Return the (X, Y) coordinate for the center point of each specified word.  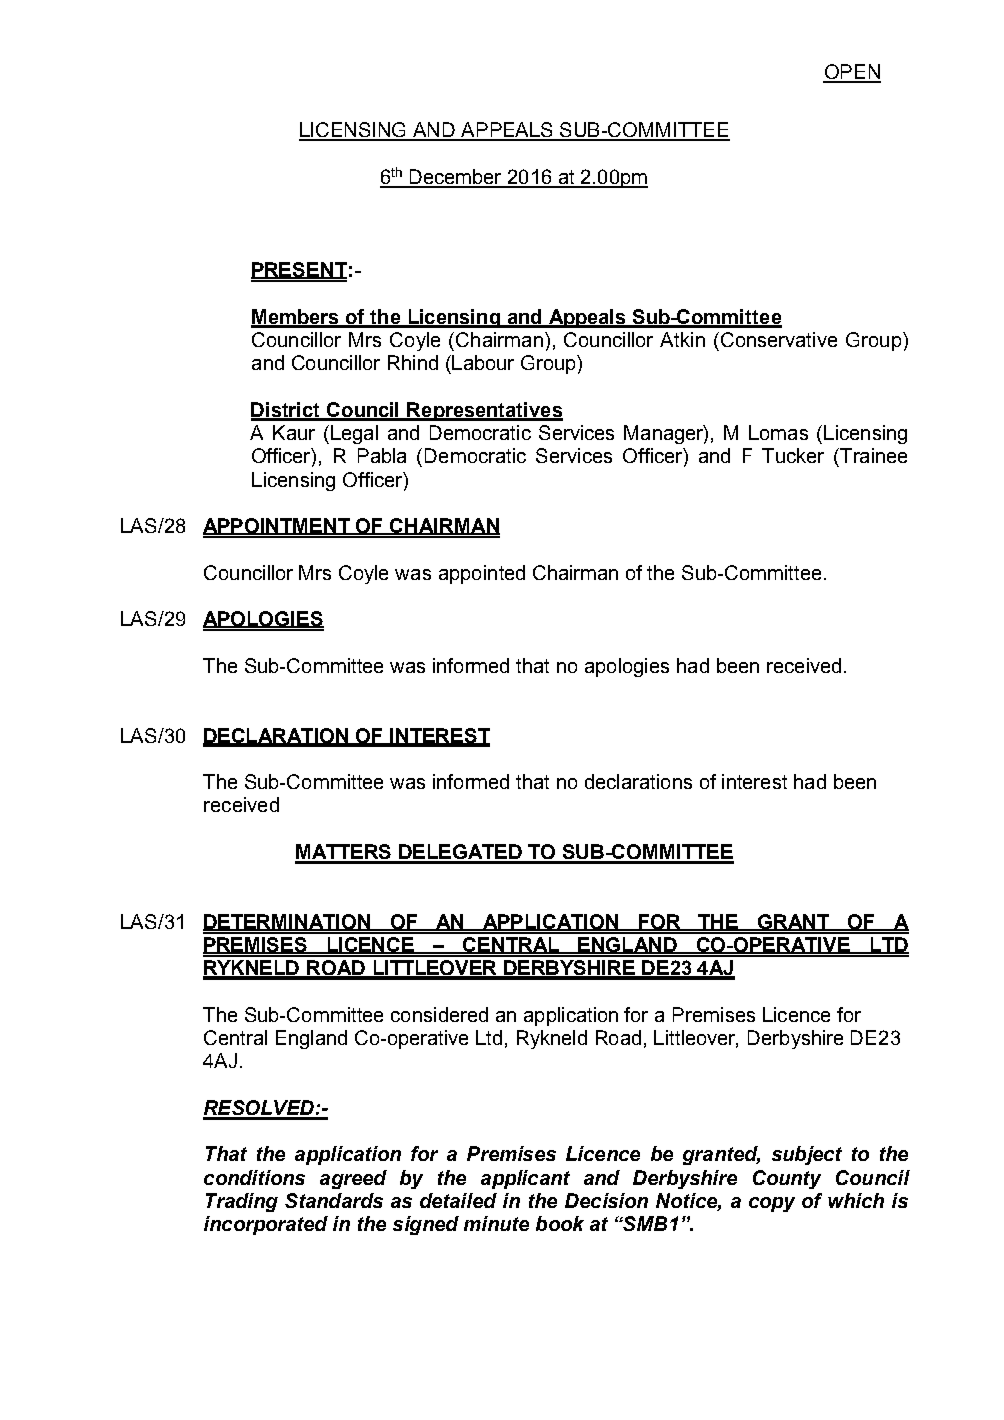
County (787, 1179)
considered (439, 1014)
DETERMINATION (288, 922)
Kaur (294, 432)
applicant (525, 1179)
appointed (482, 574)
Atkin (682, 339)
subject (807, 1155)
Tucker (793, 455)
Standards (334, 1200)
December (455, 178)
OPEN (852, 73)
